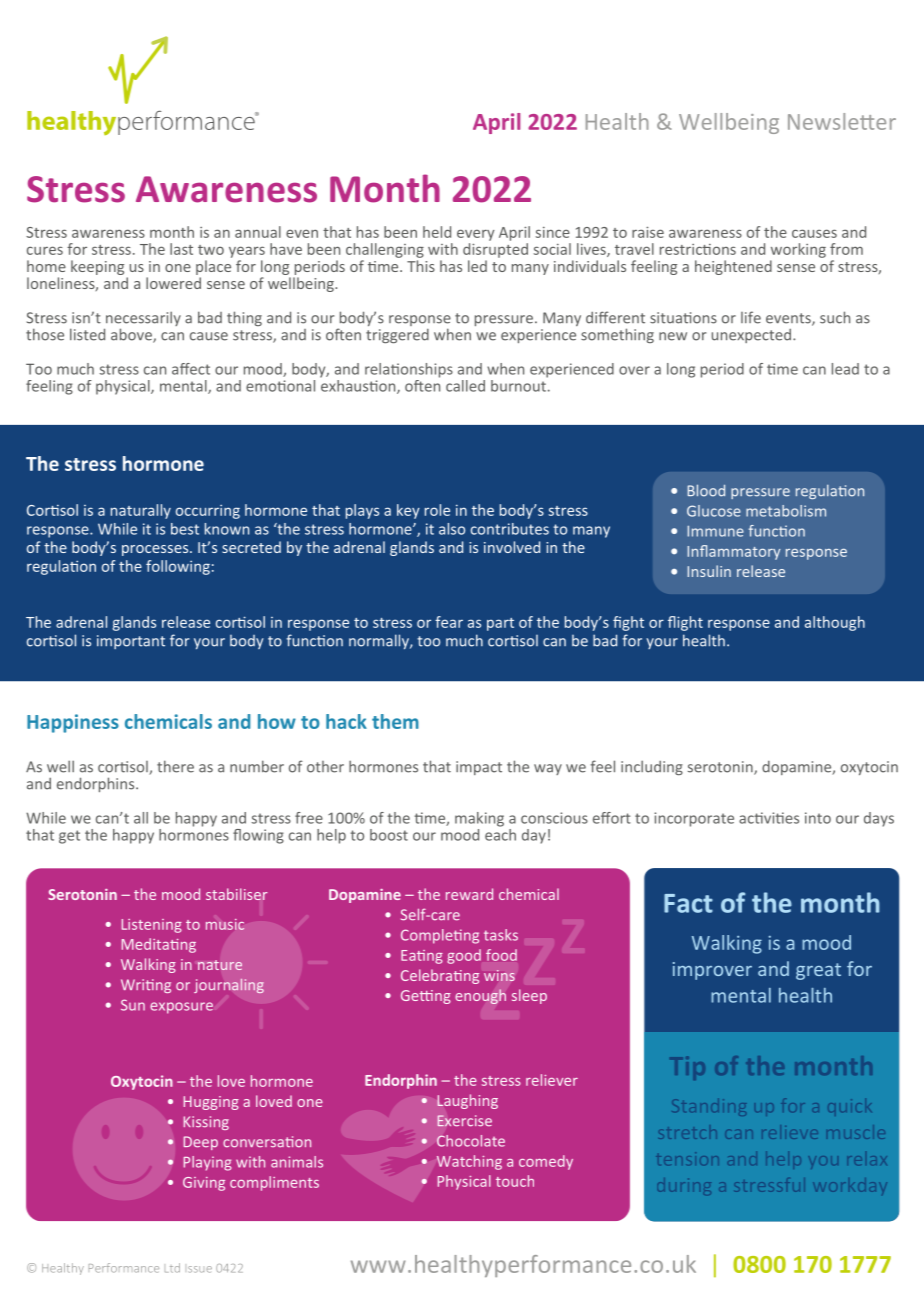 This page has height=1308, width=924. I want to click on touch, so click(515, 1181).
